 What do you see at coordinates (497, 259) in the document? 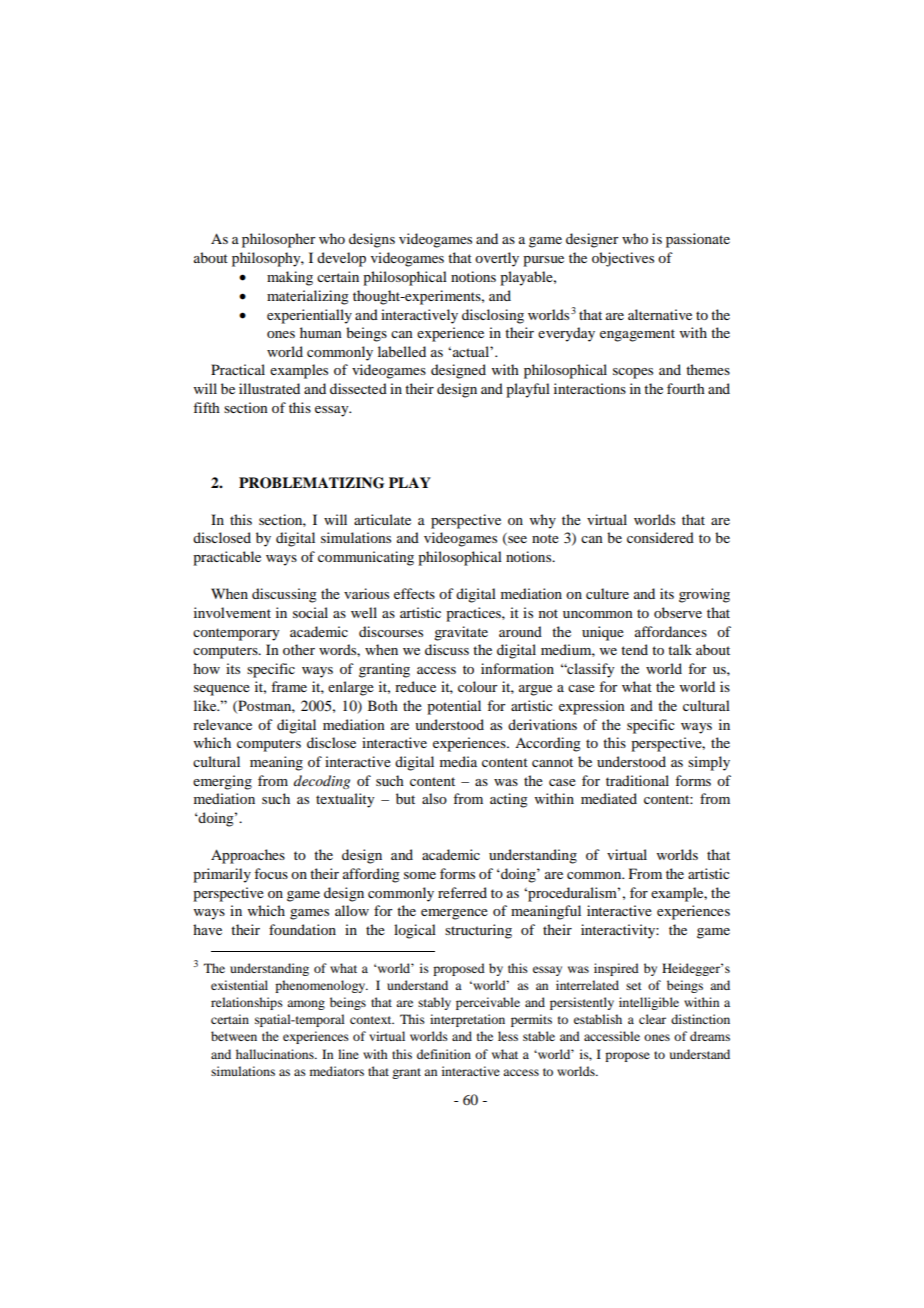
I see `overtly` at bounding box center [497, 259].
